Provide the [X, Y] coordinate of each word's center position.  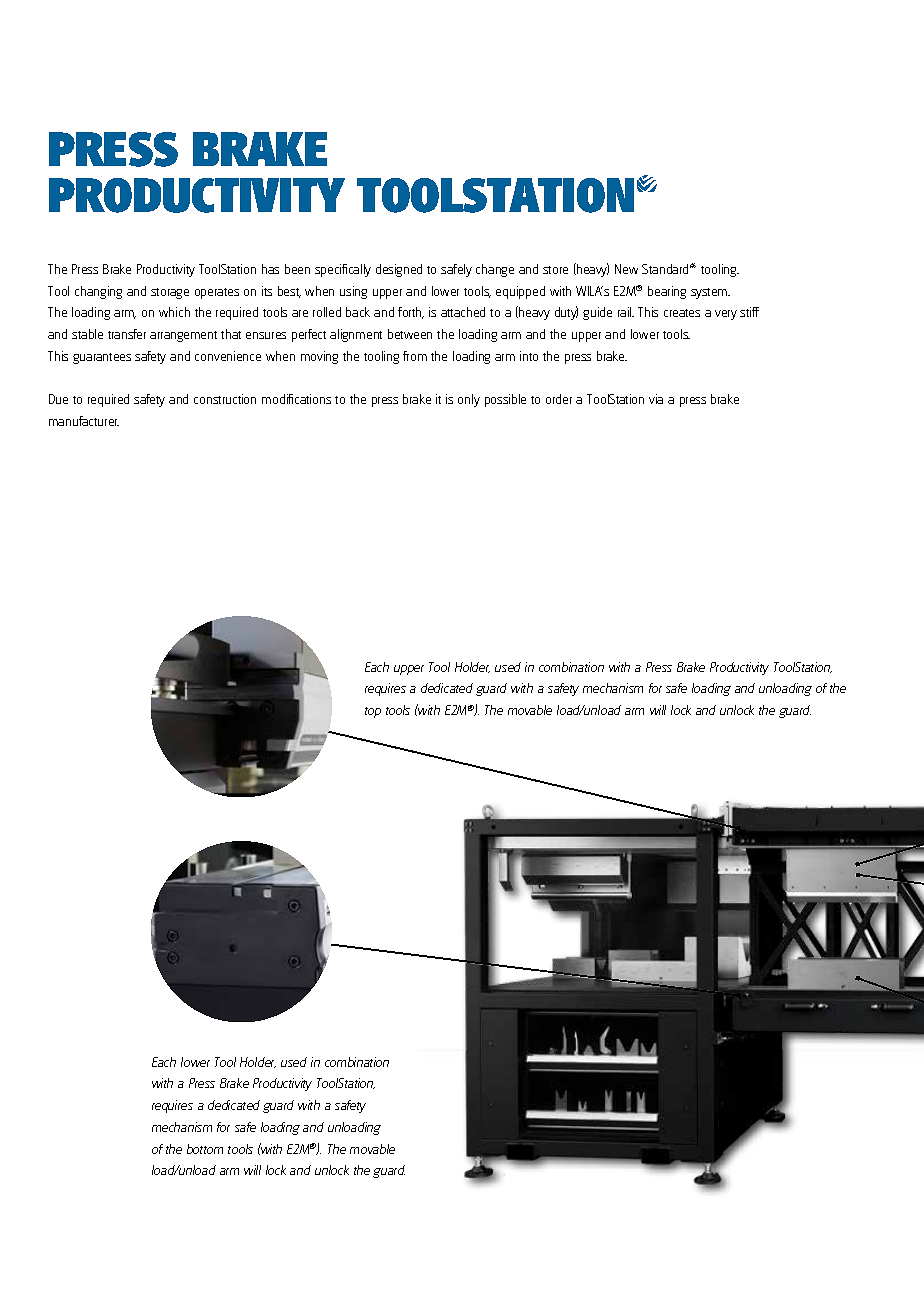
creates [682, 313]
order [559, 399]
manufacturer [84, 421]
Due [58, 399]
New [626, 269]
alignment [356, 335]
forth [411, 313]
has [270, 269]
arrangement [183, 336]
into [529, 356]
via [656, 399]
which [174, 312]
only [469, 400]
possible [505, 400]
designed [399, 270]
